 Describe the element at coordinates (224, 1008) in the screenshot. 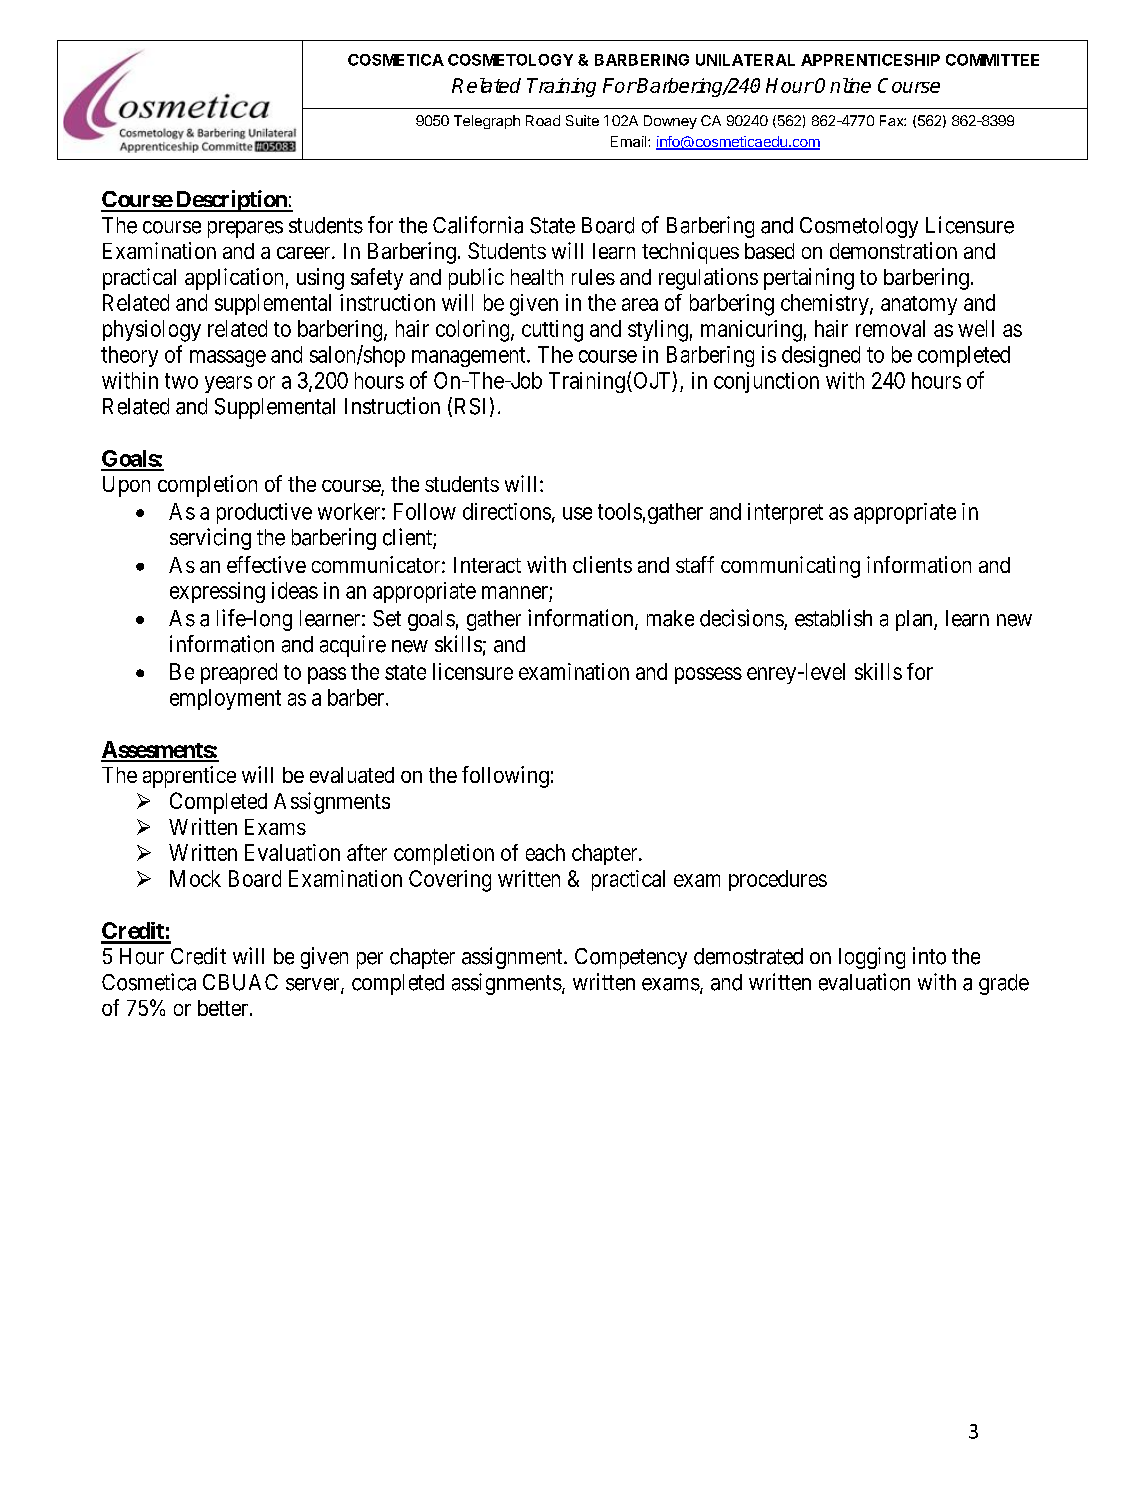

I see `better` at that location.
